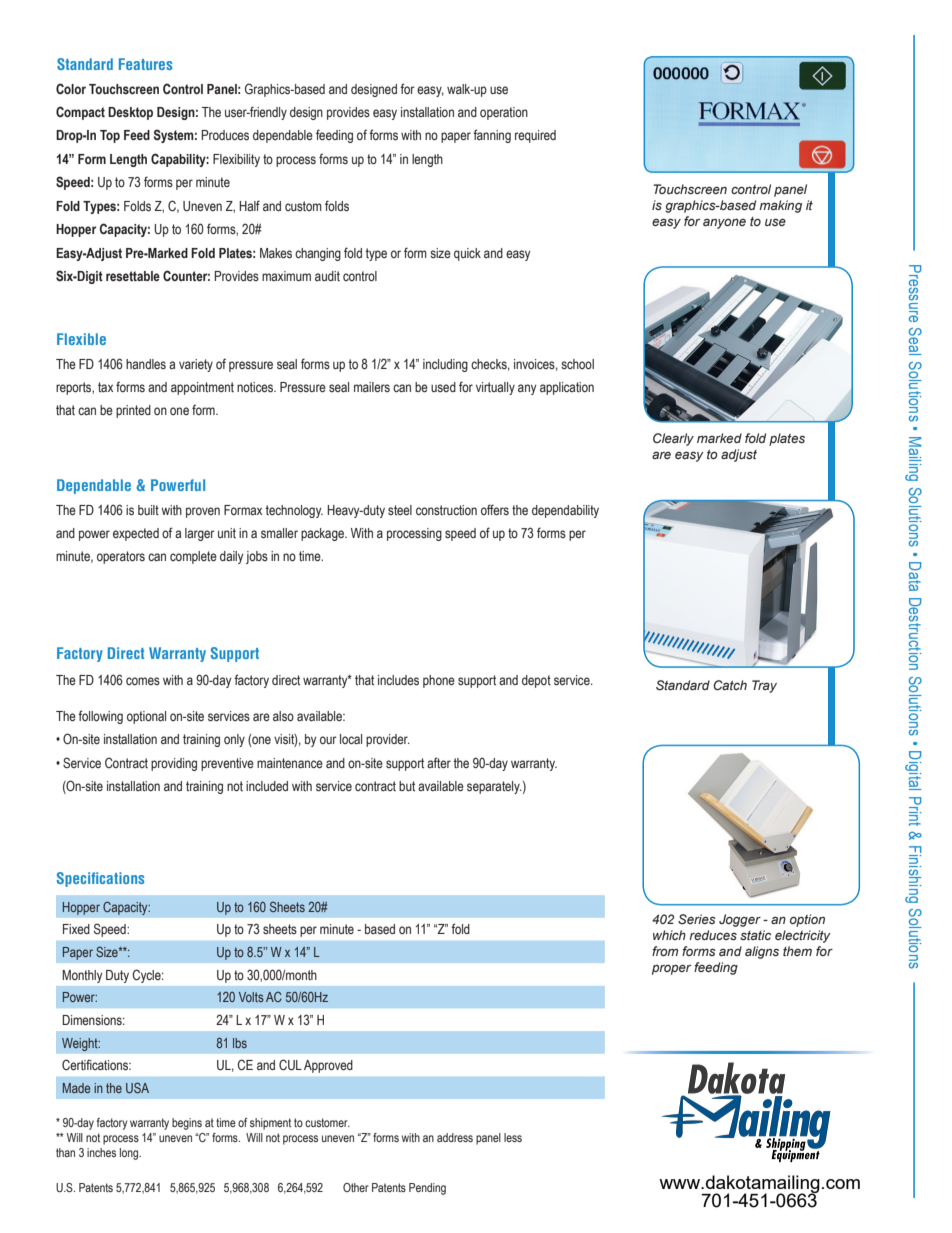 The height and width of the page is (1233, 952). Describe the element at coordinates (455, 1137) in the page. I see `address` at that location.
